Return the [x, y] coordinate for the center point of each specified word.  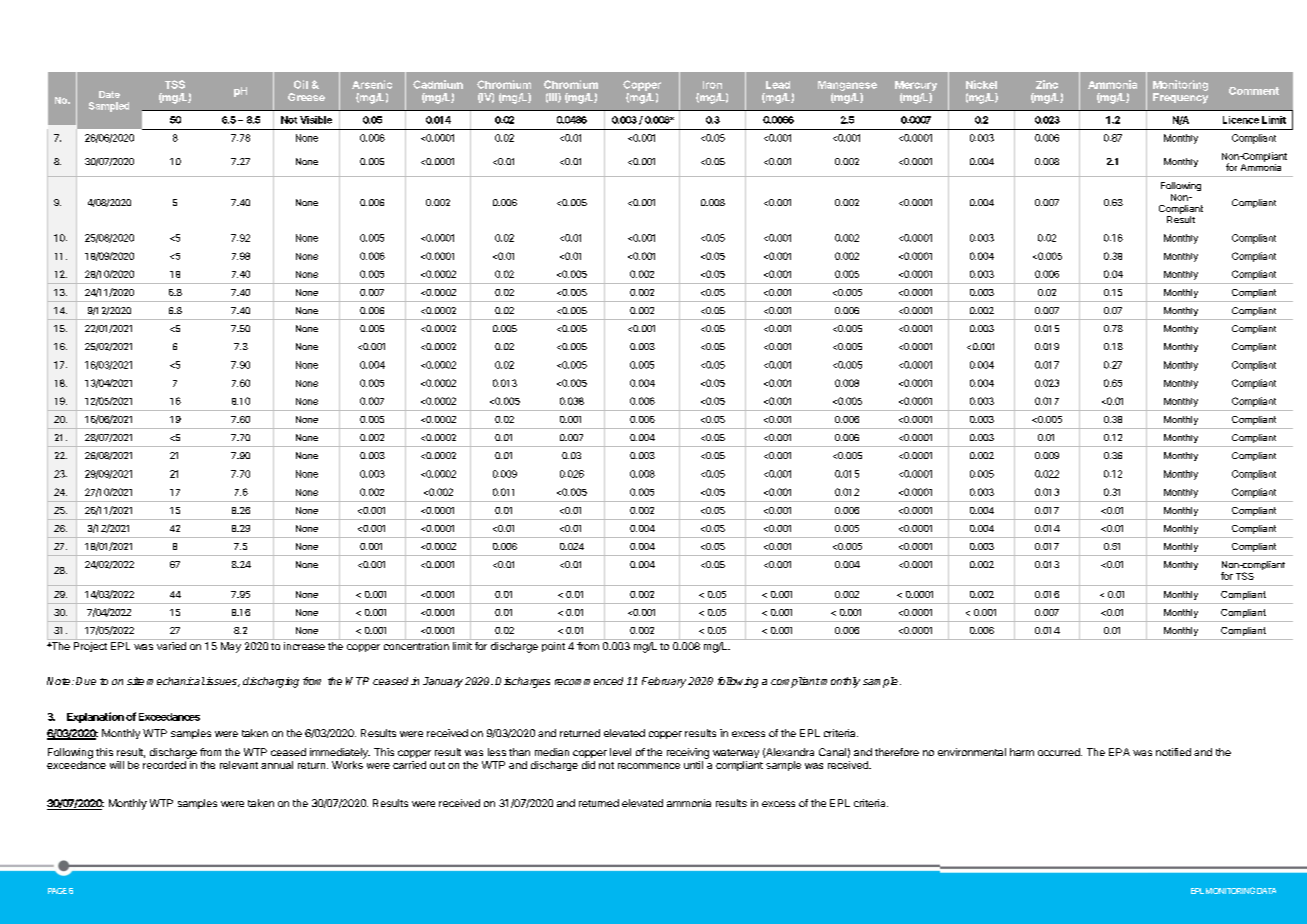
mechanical [176, 681]
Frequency [1180, 98]
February [664, 682]
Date [109, 94]
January [443, 682]
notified [1173, 752]
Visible [316, 120]
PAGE [57, 891]
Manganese [847, 86]
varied [171, 646]
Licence [1241, 120]
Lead [778, 85]
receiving [688, 753]
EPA [1119, 752]
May [231, 647]
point [553, 647]
